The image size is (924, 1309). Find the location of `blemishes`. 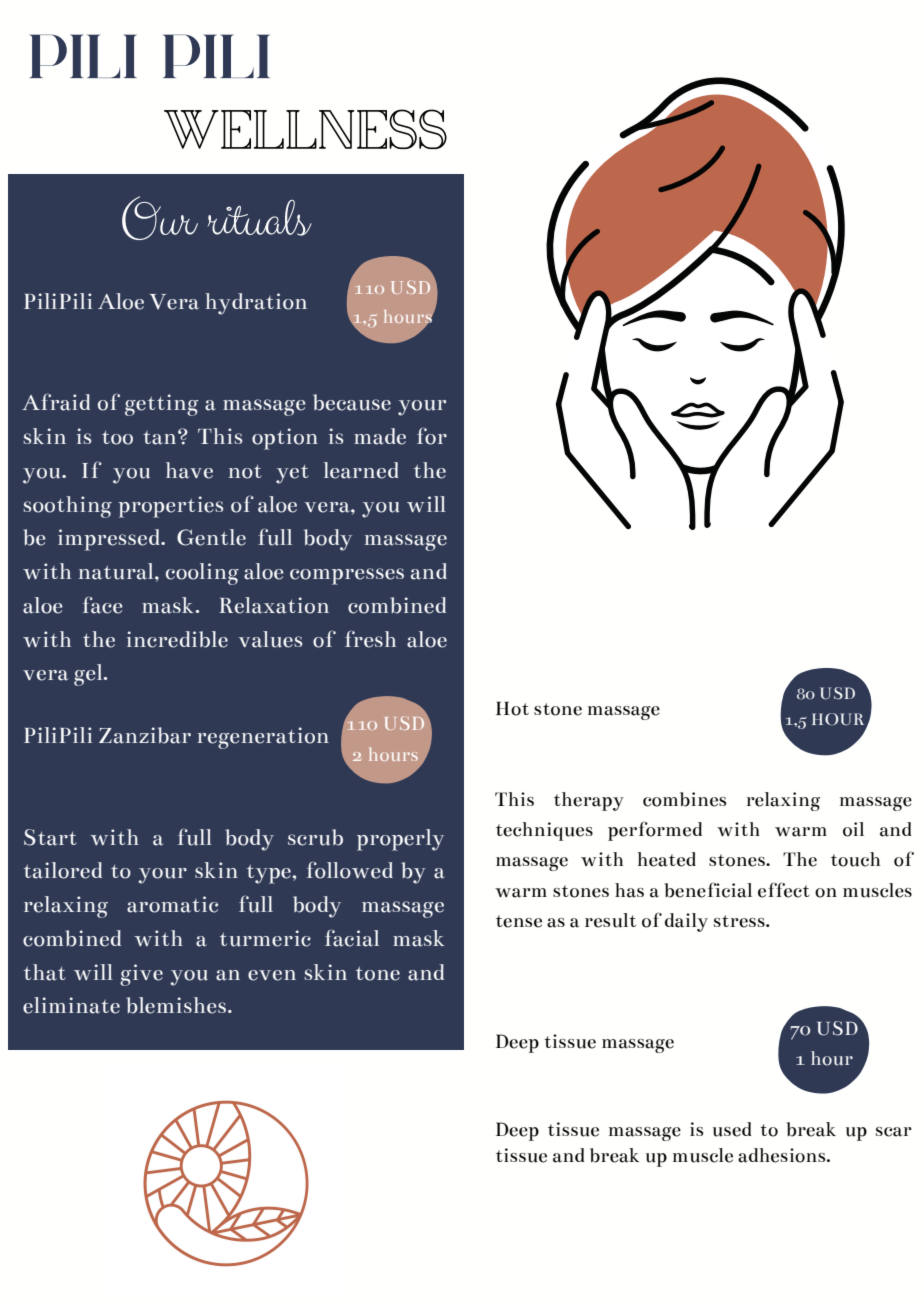

blemishes is located at coordinates (176, 1005).
